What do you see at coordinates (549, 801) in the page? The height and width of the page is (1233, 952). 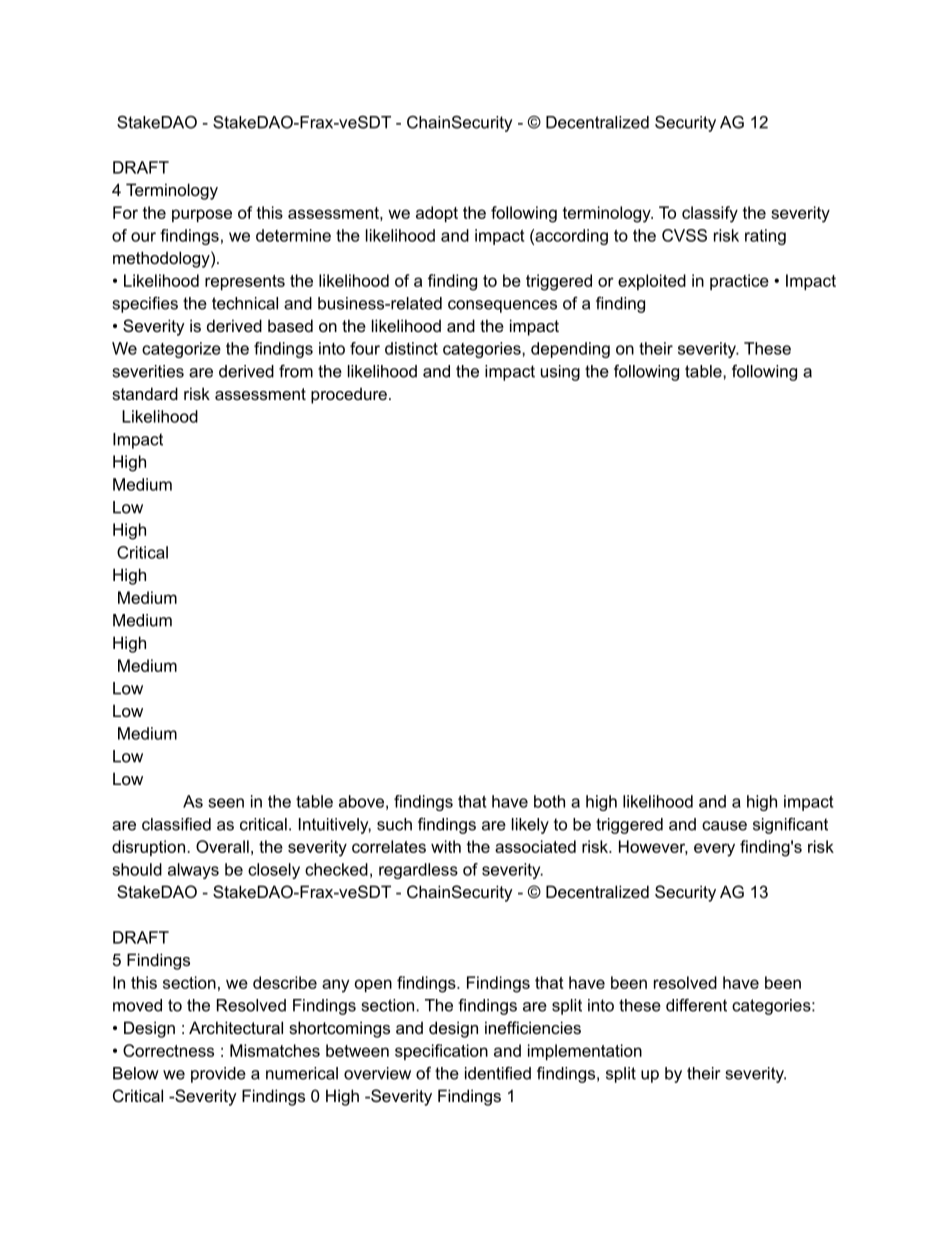 I see `both` at bounding box center [549, 801].
